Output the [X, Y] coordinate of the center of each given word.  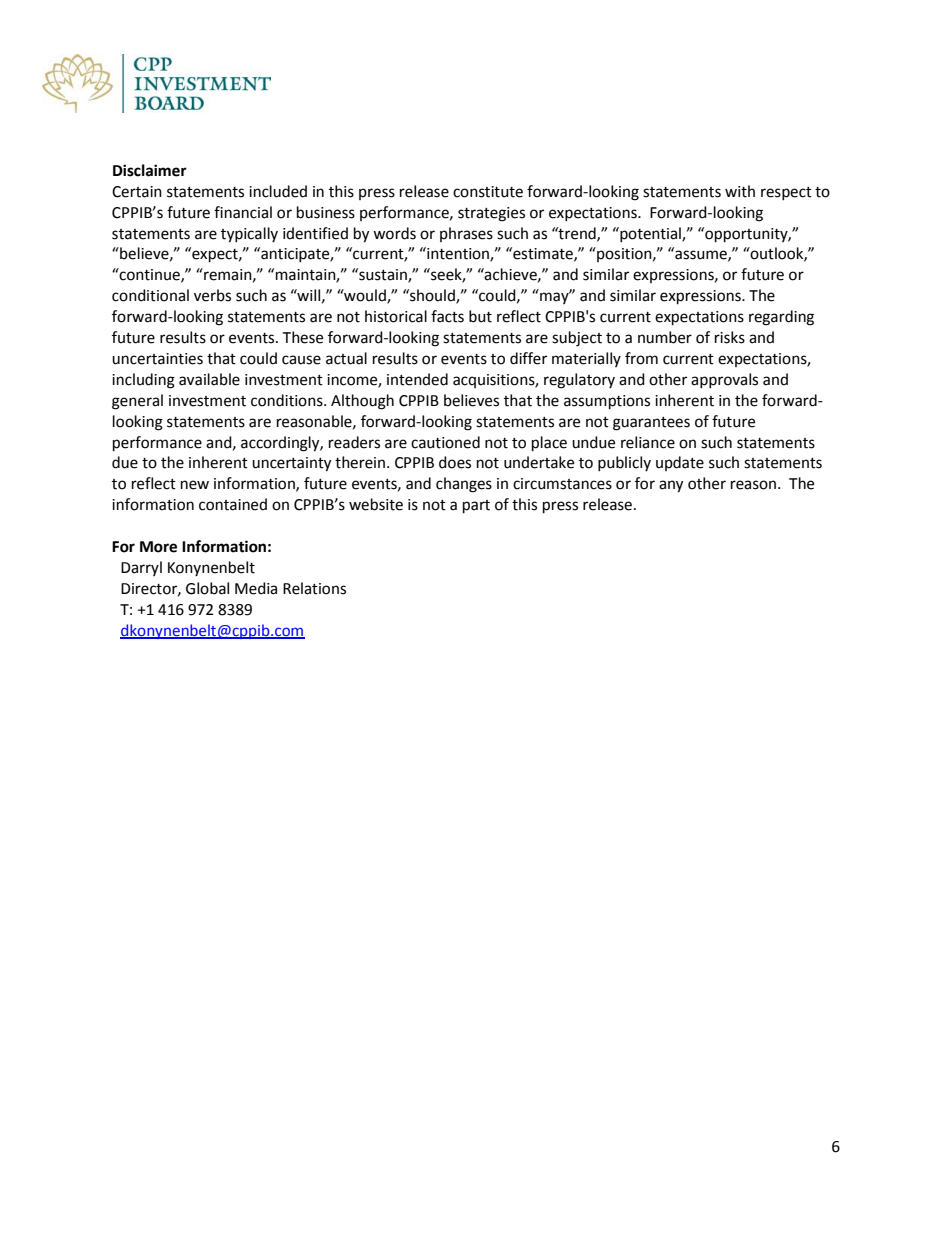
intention [458, 254]
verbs [212, 295]
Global [207, 588]
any [671, 486]
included [278, 191]
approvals [724, 380]
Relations [314, 588]
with [740, 191]
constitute [488, 192]
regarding [781, 318]
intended [417, 379]
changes [464, 485]
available [209, 379]
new [195, 485]
